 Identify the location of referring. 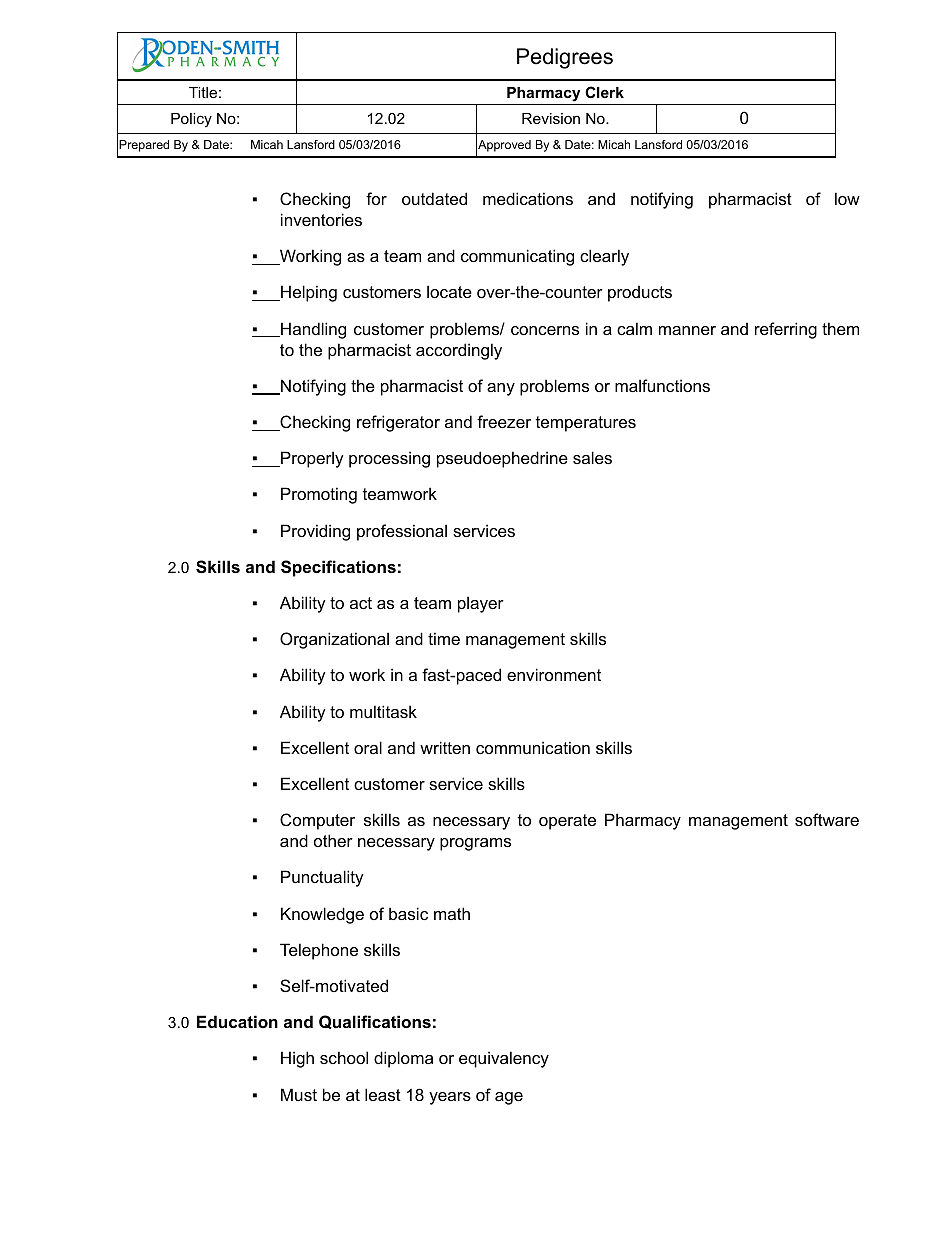
(786, 330).
